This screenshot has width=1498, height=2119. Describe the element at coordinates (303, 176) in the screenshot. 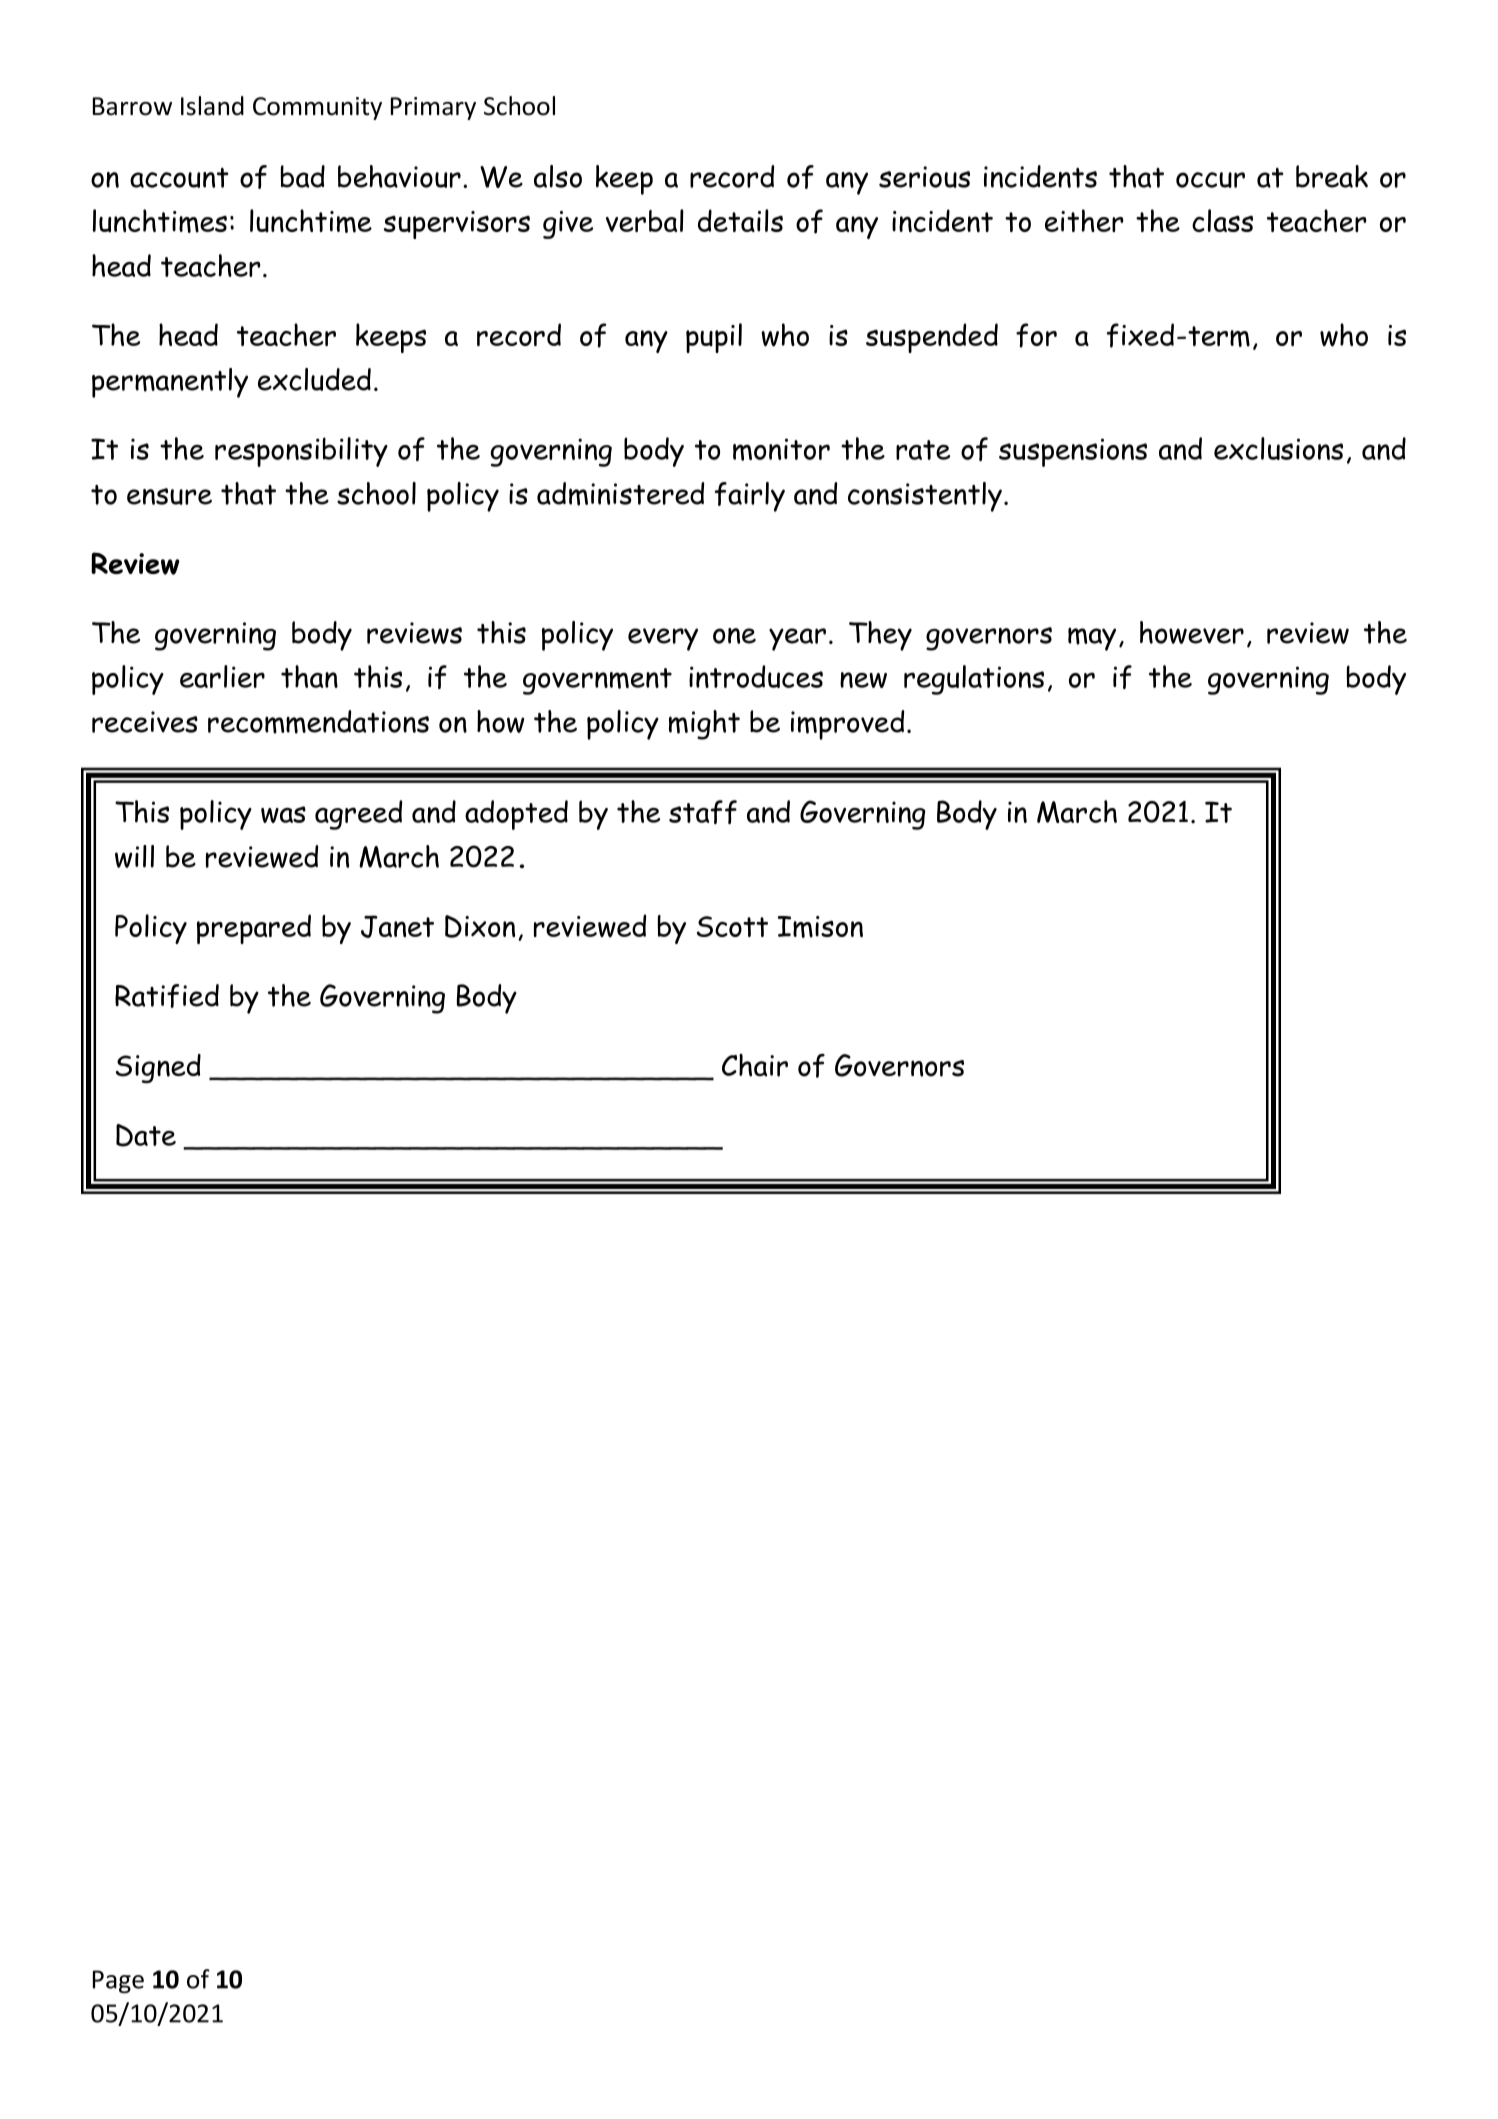

I see `bad` at that location.
